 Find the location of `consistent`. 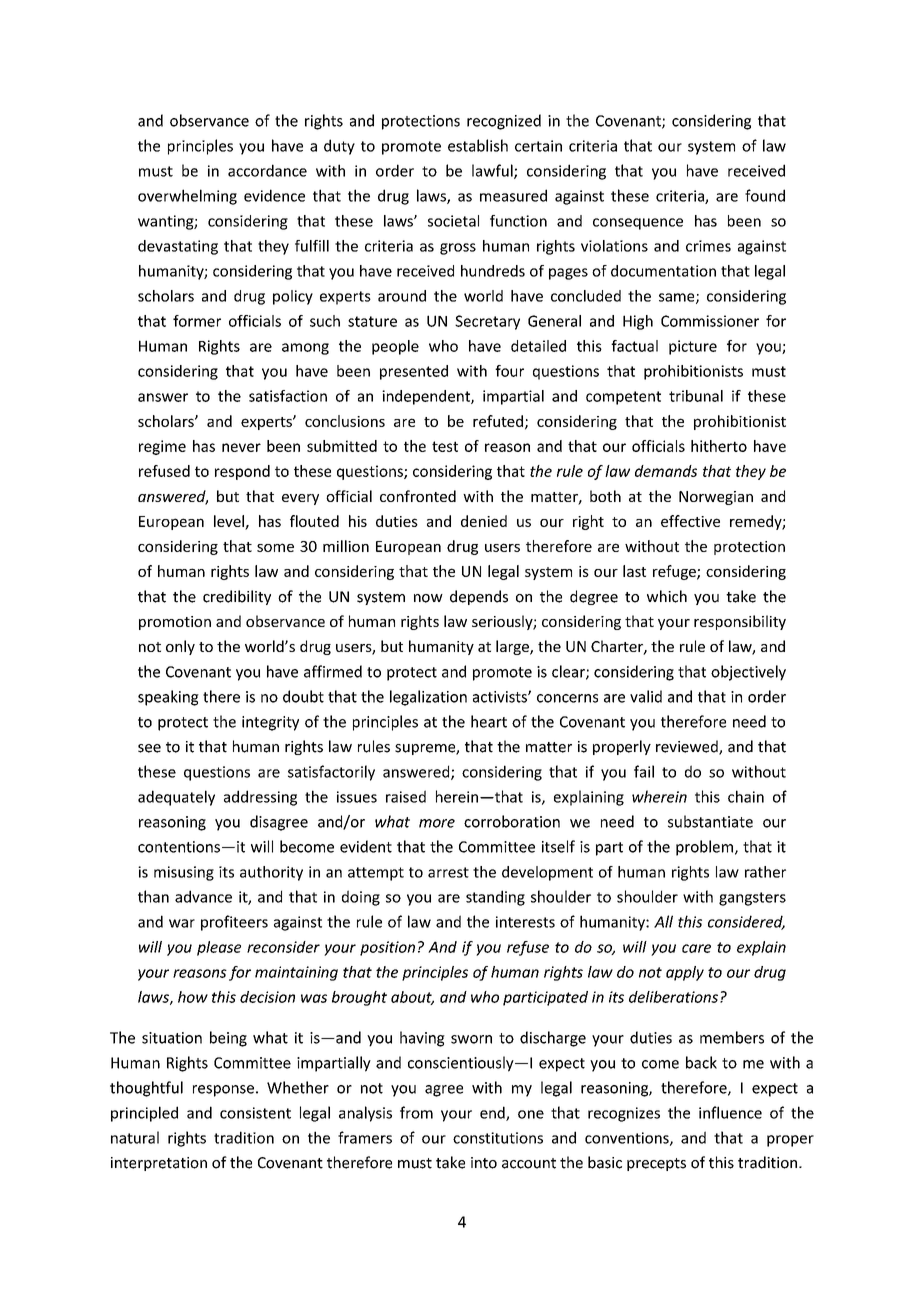

consistent is located at coordinates (255, 1113).
